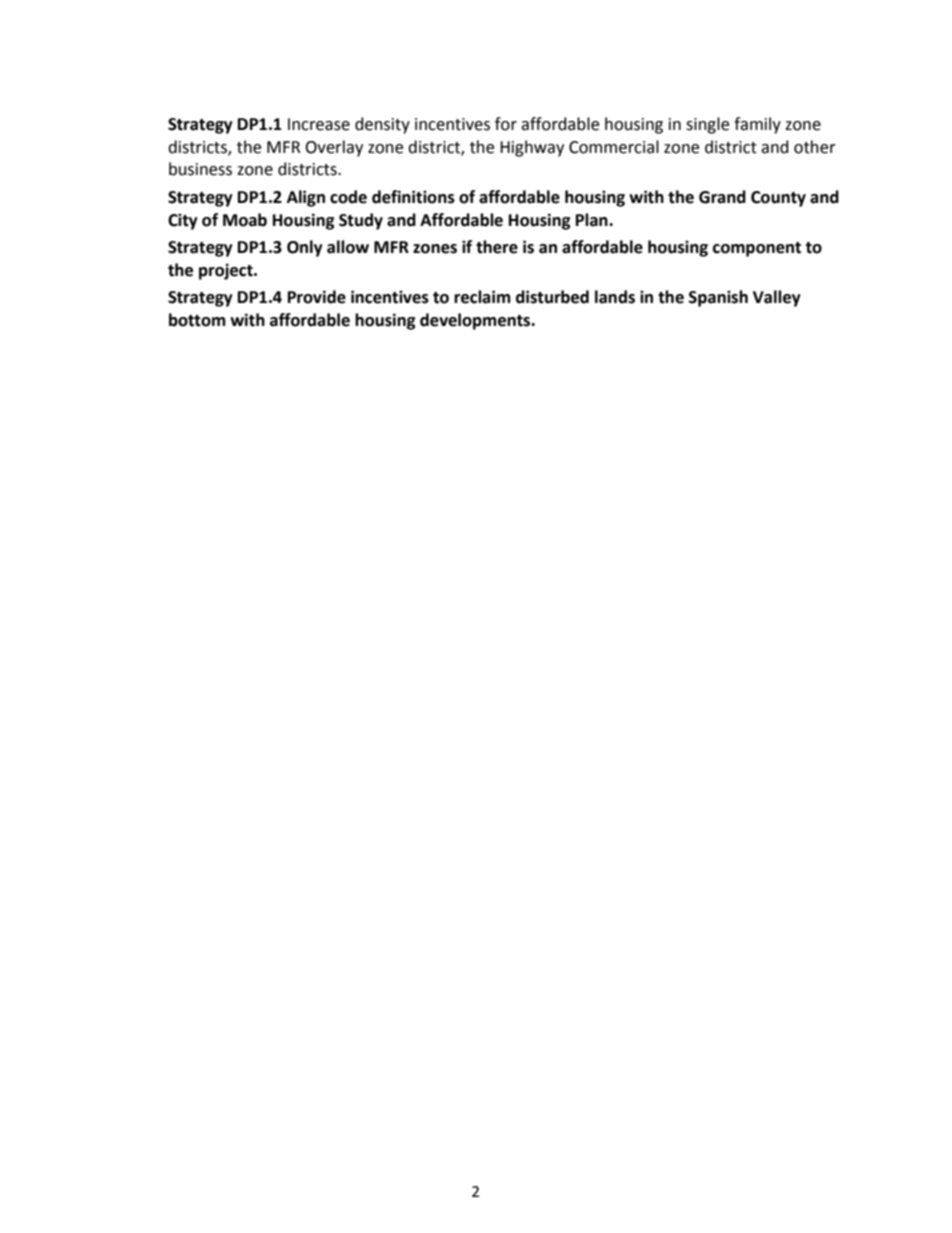  What do you see at coordinates (718, 298) in the page?
I see `Spanish` at bounding box center [718, 298].
